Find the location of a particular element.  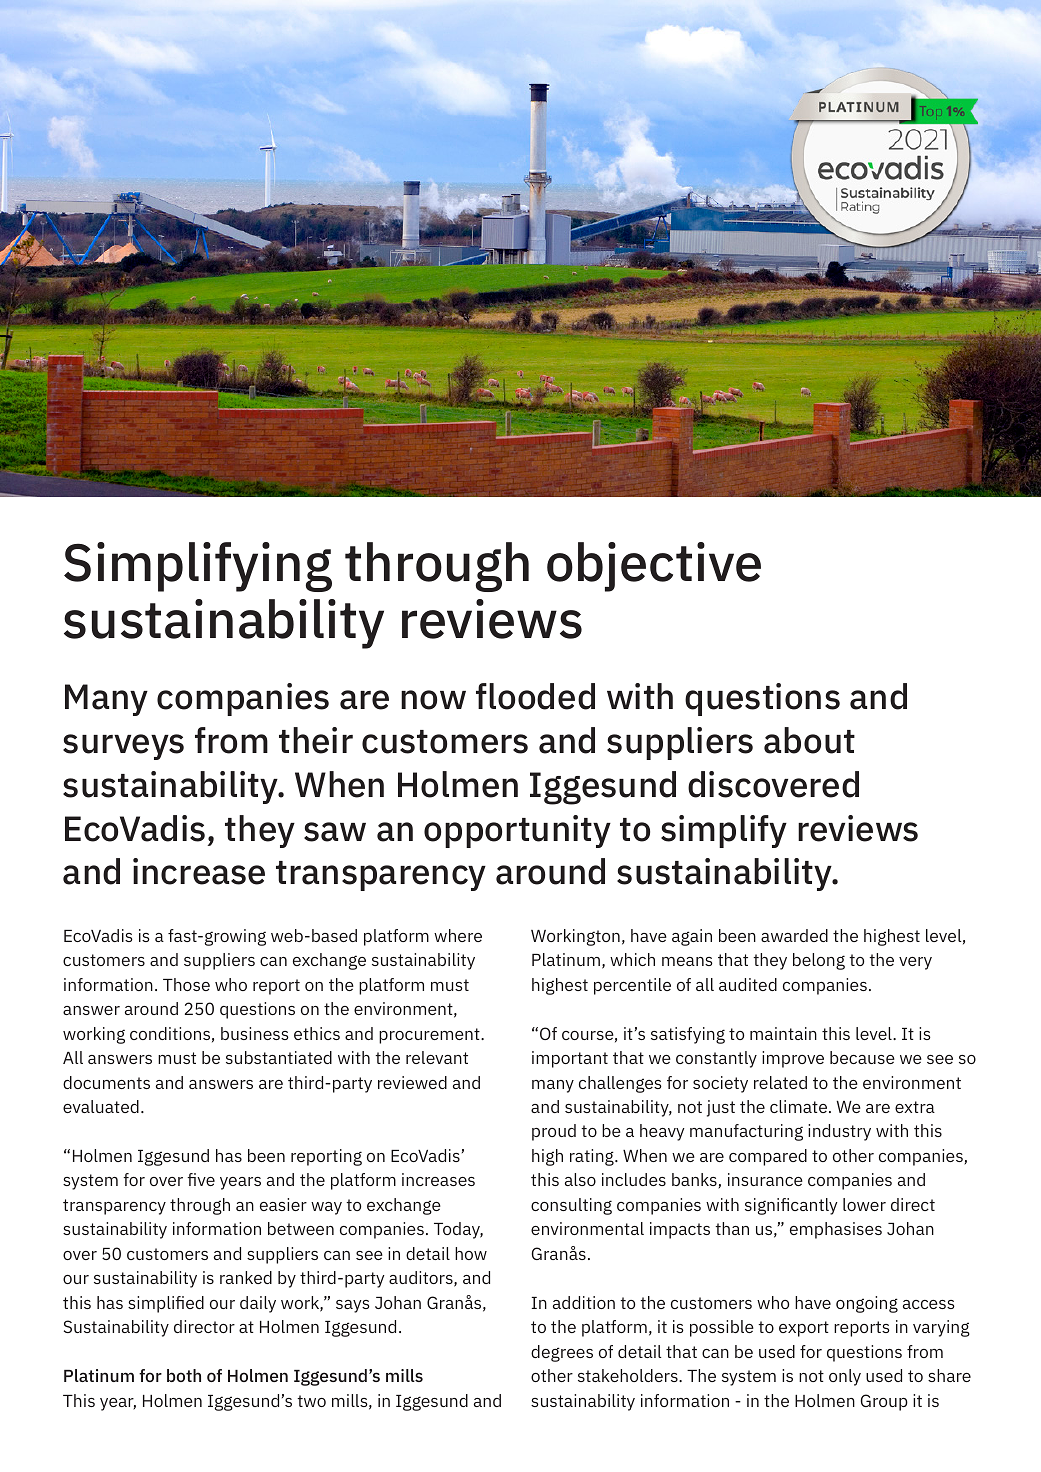

about is located at coordinates (809, 740).
